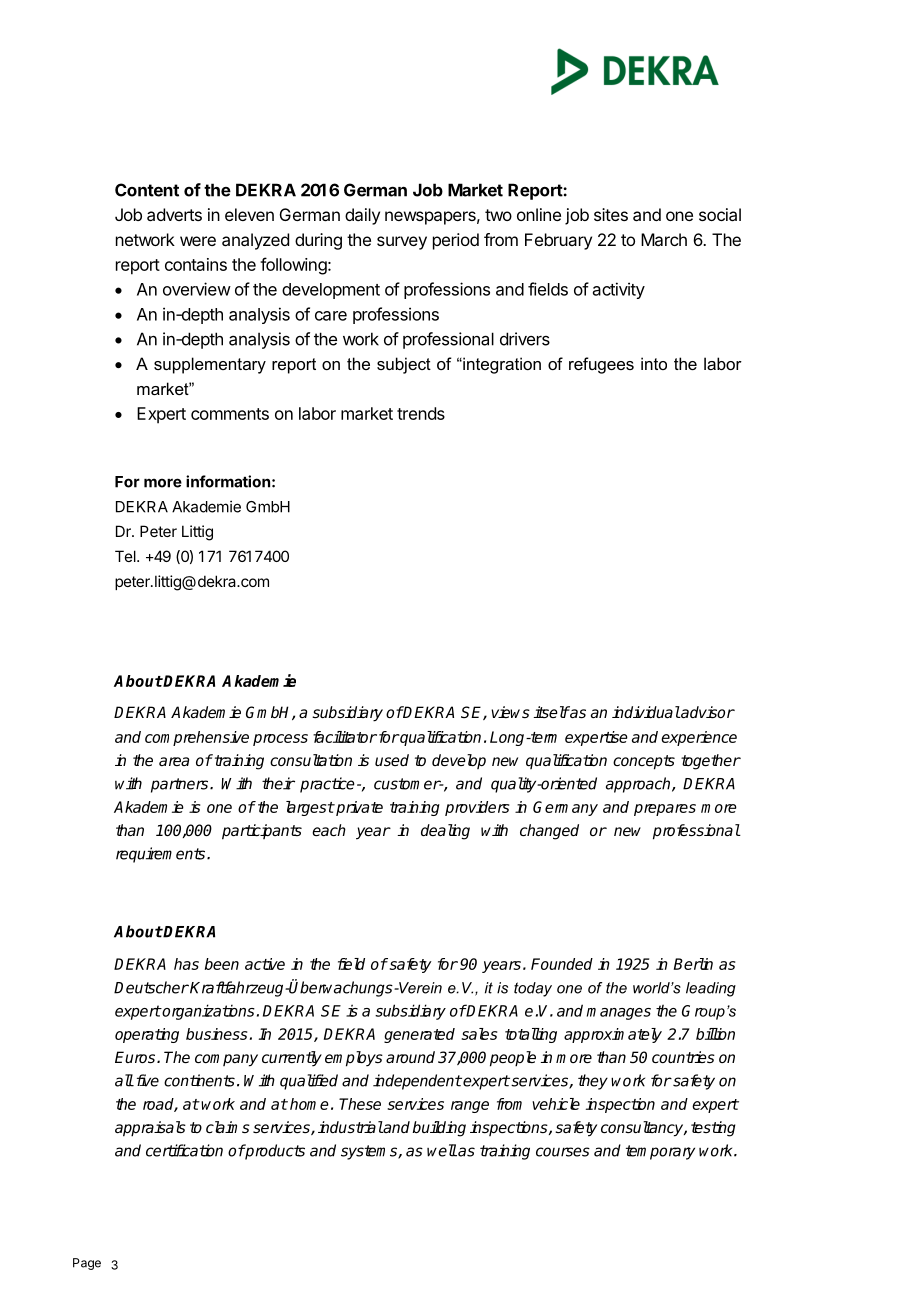 The height and width of the screenshot is (1308, 924). What do you see at coordinates (442, 1150) in the screenshot?
I see `well` at bounding box center [442, 1150].
